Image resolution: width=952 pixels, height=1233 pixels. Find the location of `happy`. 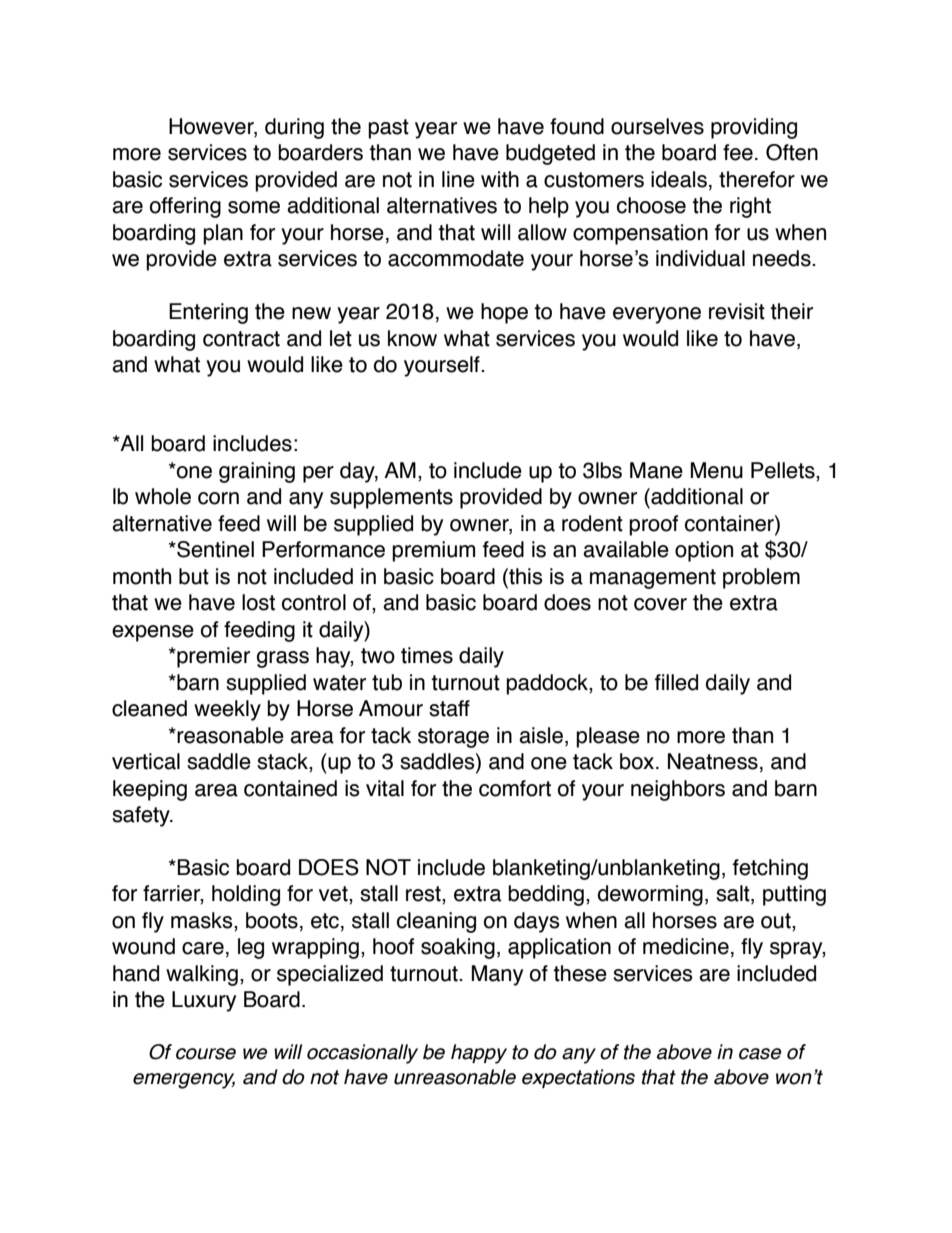

happy is located at coordinates (479, 1054).
